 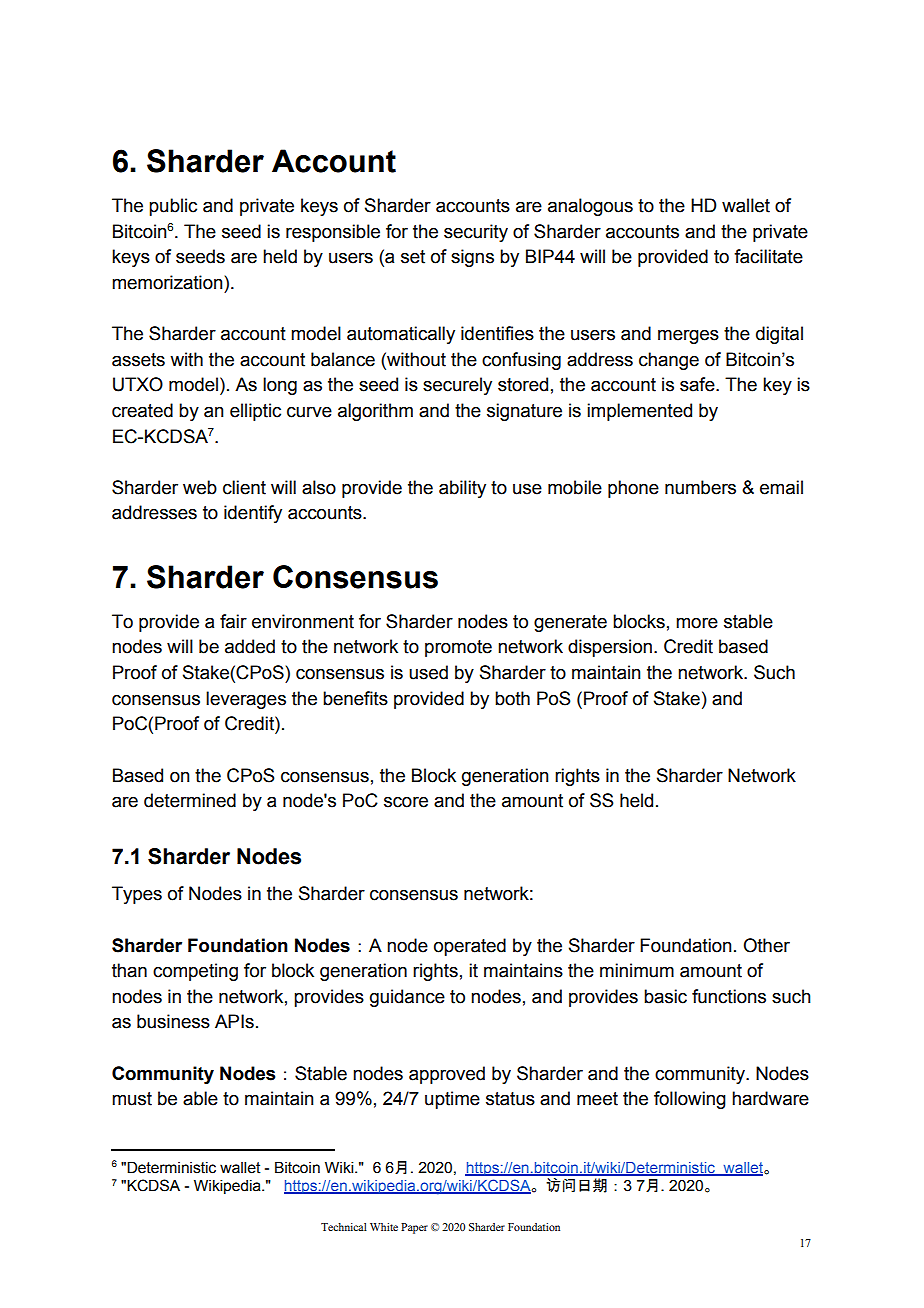 I want to click on Technical, so click(x=344, y=1227).
